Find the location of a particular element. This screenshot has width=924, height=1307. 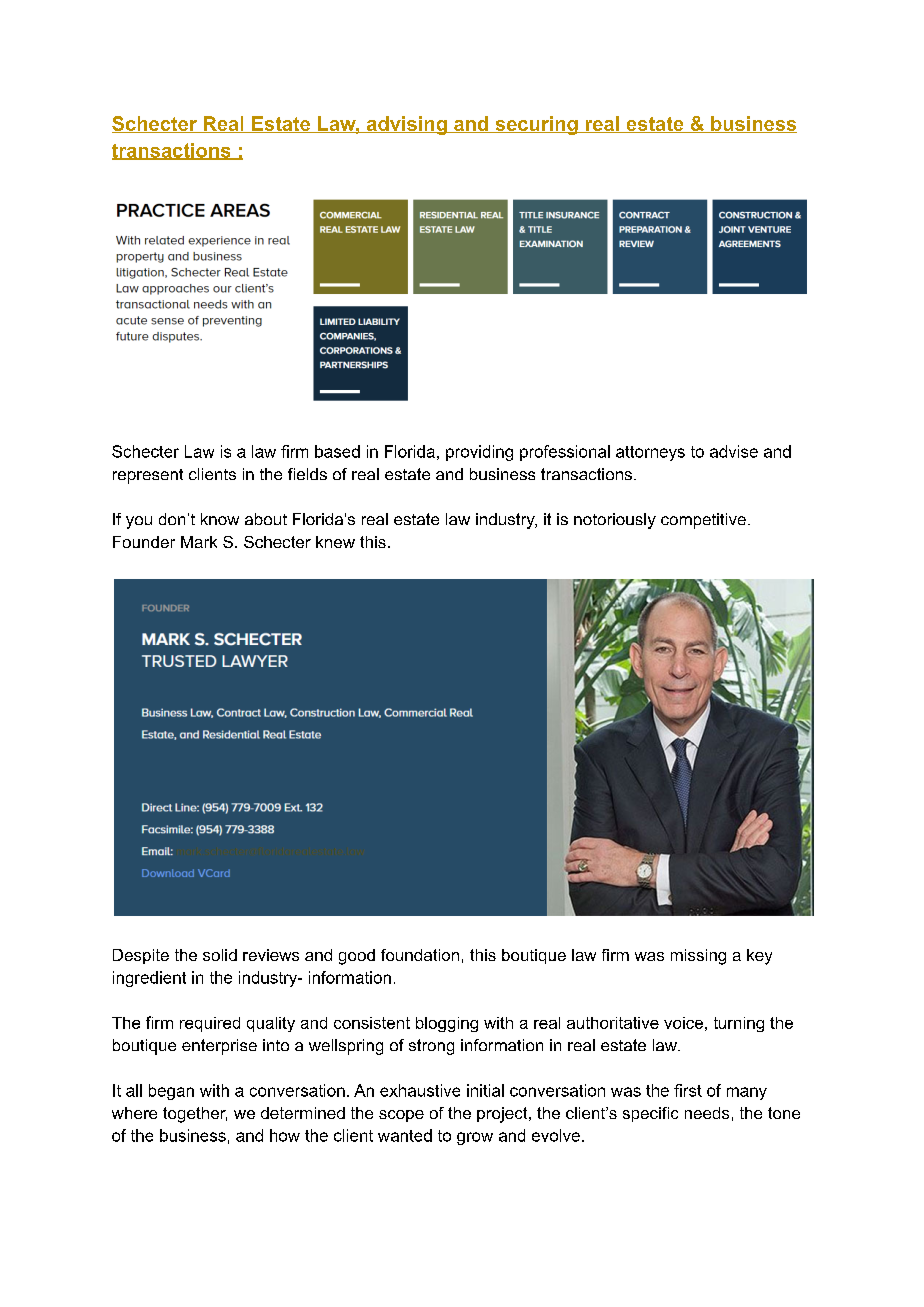

solid is located at coordinates (220, 955).
